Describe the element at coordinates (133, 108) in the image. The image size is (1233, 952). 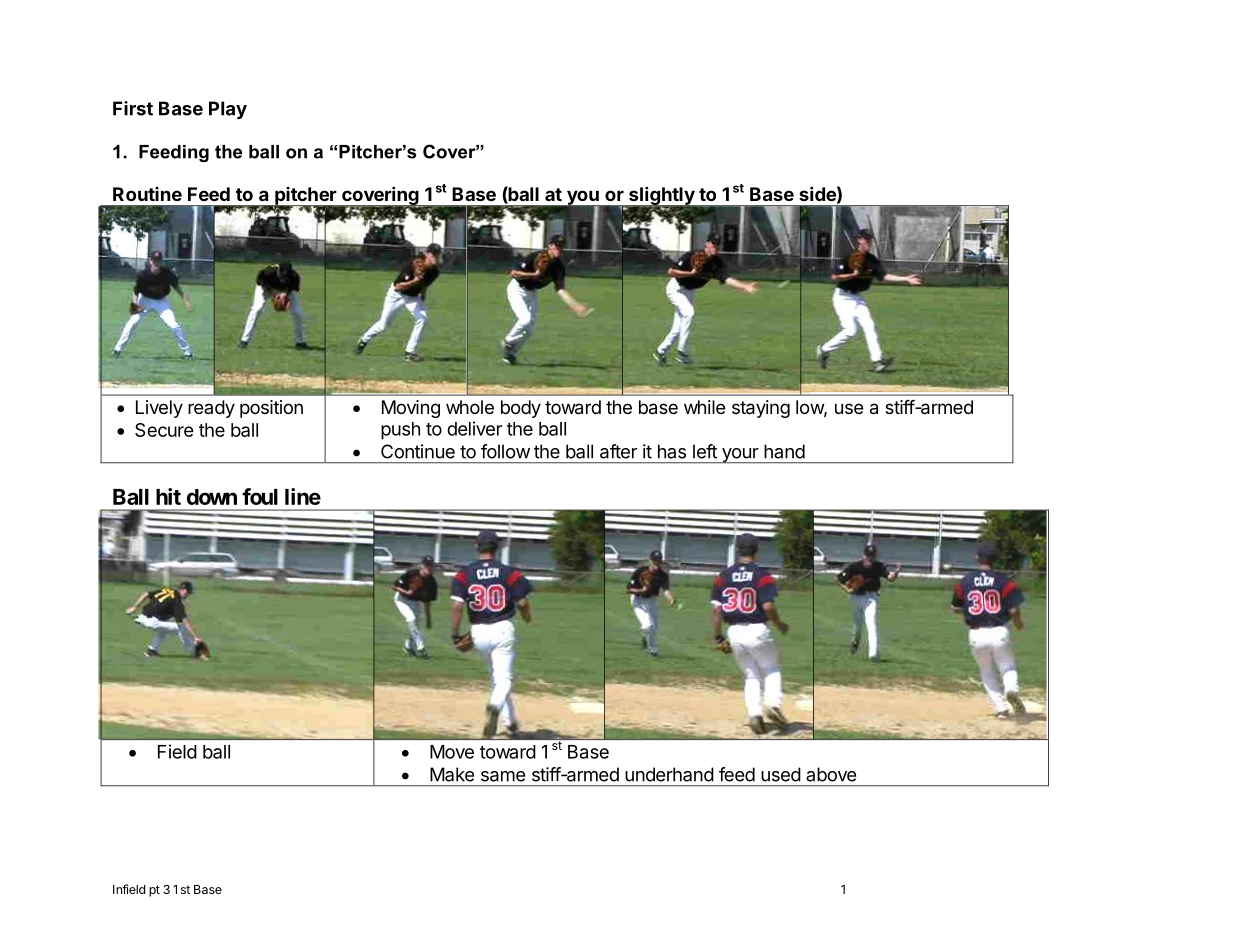
I see `First` at that location.
